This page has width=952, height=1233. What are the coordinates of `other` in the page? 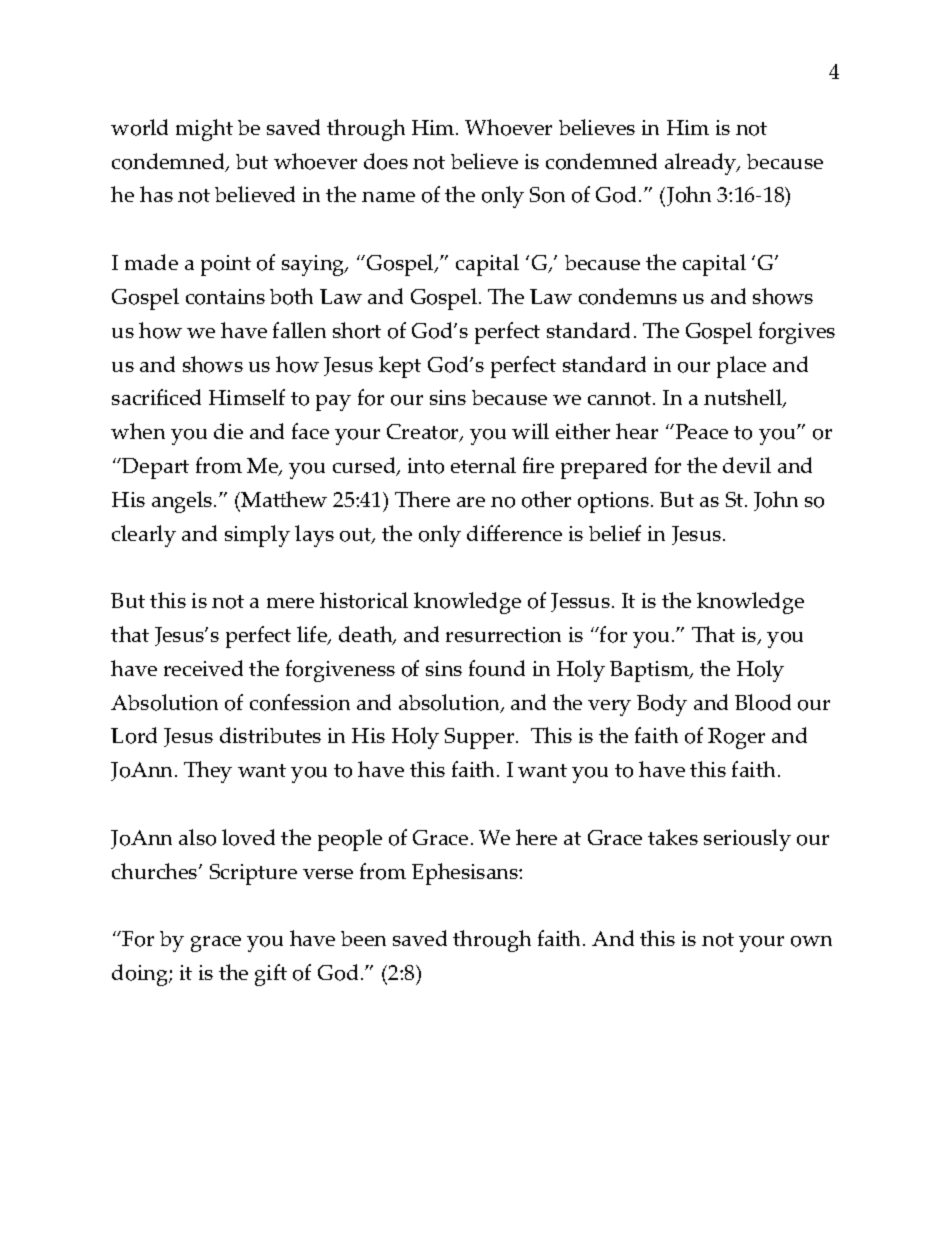 It's located at (546, 499).
